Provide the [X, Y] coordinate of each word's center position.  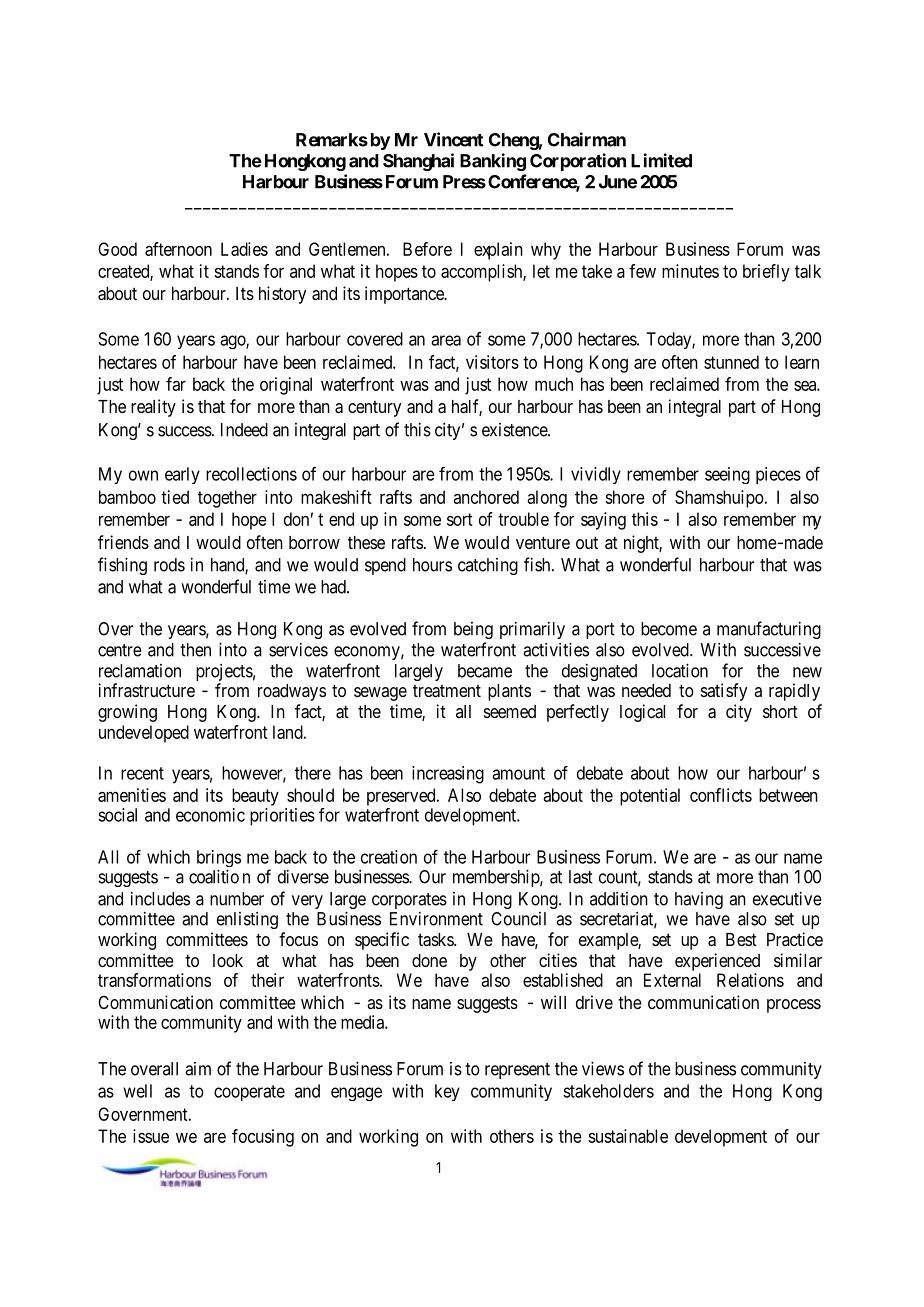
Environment [436, 919]
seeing [727, 475]
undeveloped [144, 734]
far [176, 384]
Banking [493, 162]
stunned [731, 362]
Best [741, 939]
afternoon [178, 249]
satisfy [724, 692]
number [237, 899]
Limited [661, 160]
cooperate [249, 1093]
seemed [510, 711]
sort [460, 519]
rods [169, 565]
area [446, 340]
